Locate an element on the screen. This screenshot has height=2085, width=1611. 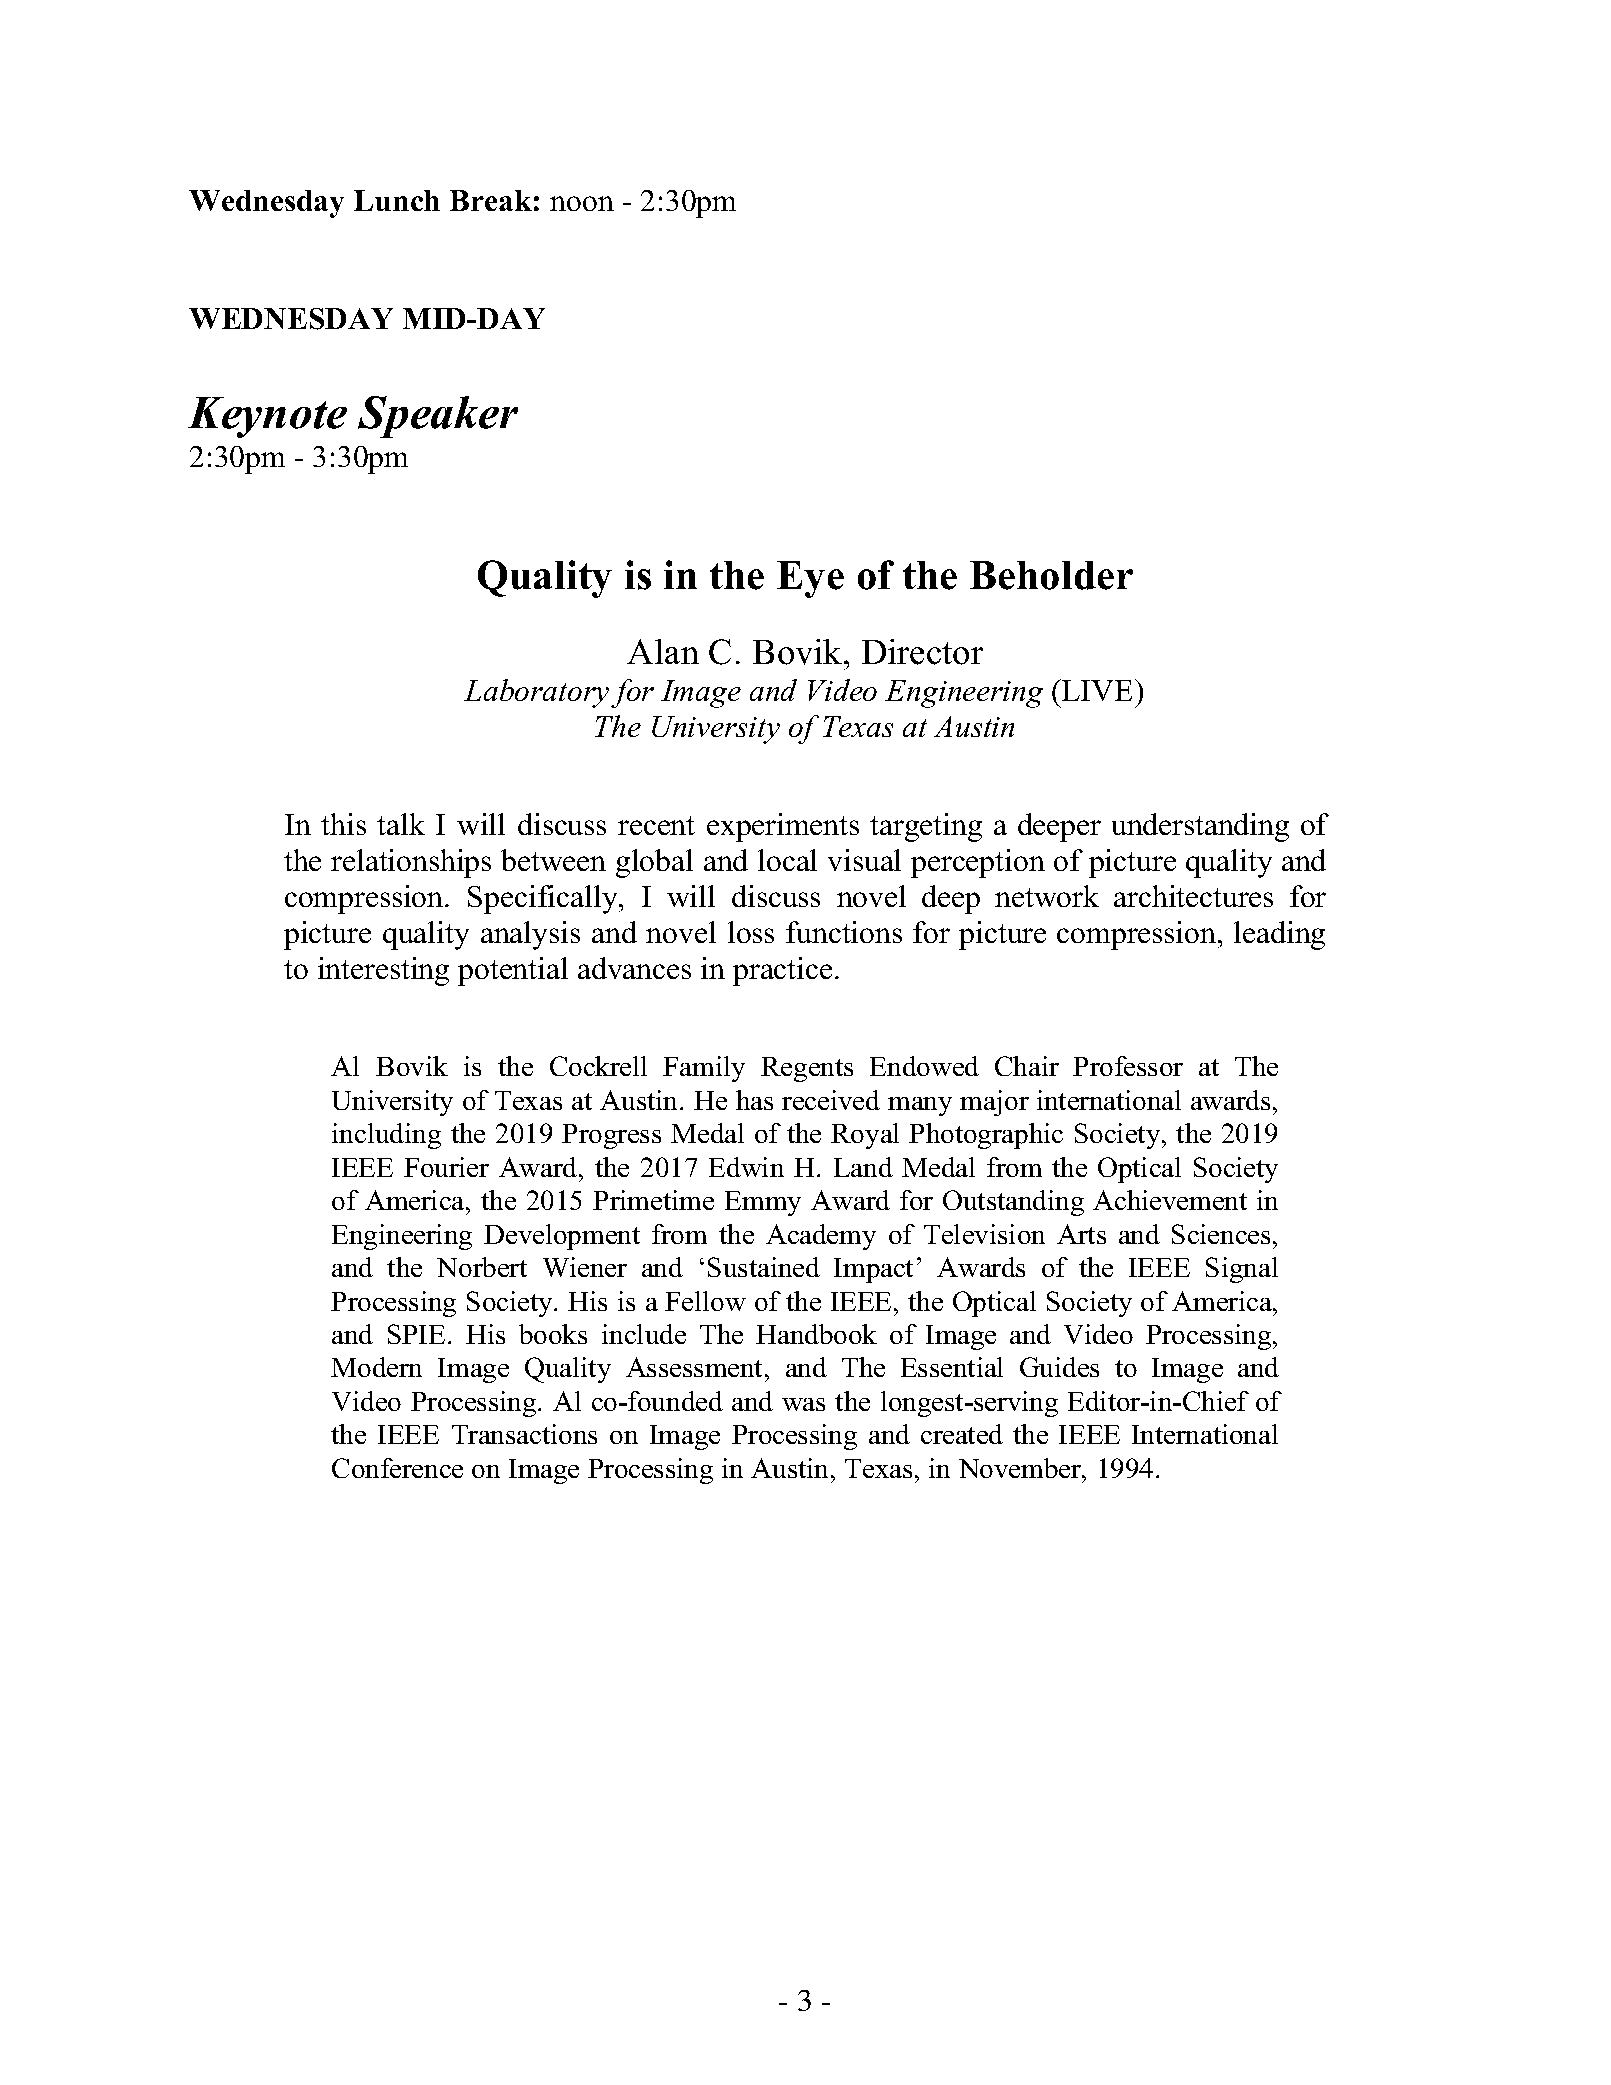
talk is located at coordinates (401, 824).
